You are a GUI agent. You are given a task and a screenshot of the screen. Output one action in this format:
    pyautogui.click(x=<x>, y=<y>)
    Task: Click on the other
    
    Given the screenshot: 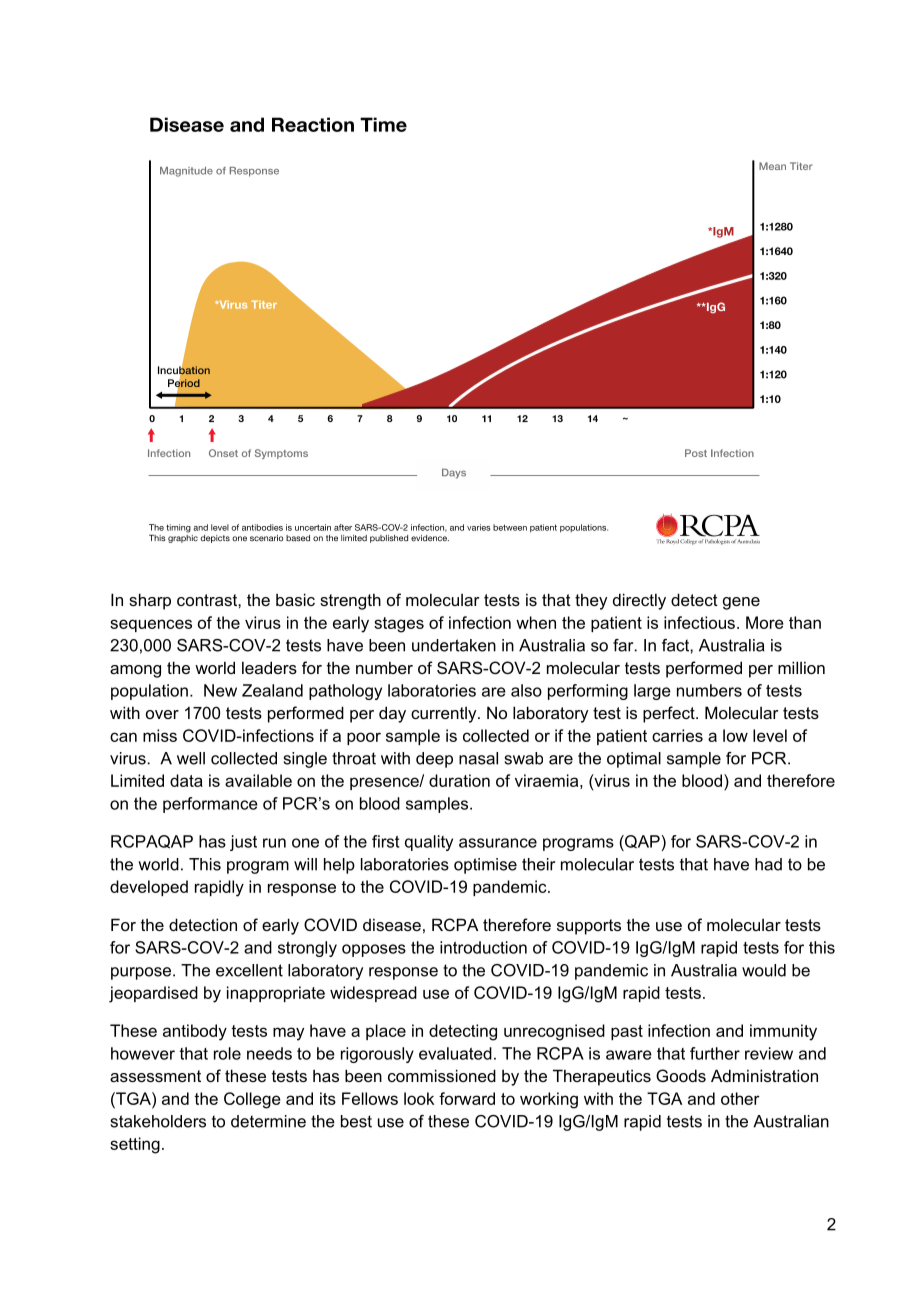 What is the action you would take?
    pyautogui.click(x=740, y=1098)
